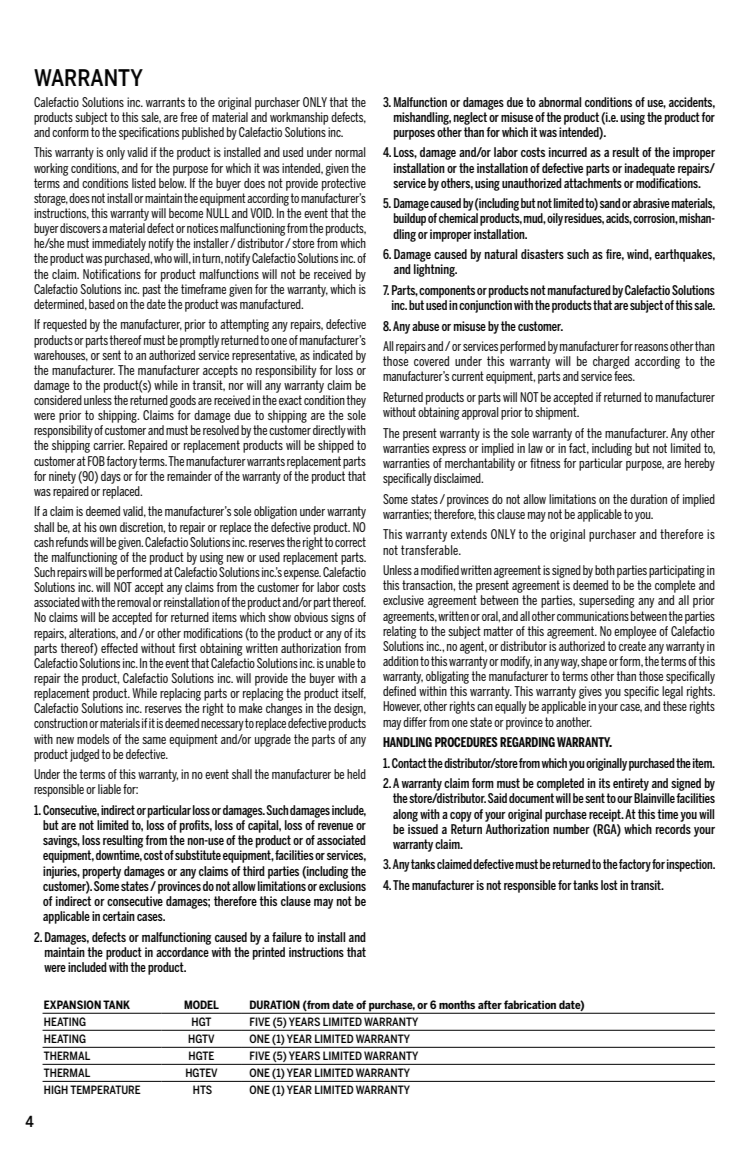 This screenshot has height=1158, width=749. What do you see at coordinates (134, 602) in the screenshot?
I see `removal` at bounding box center [134, 602].
